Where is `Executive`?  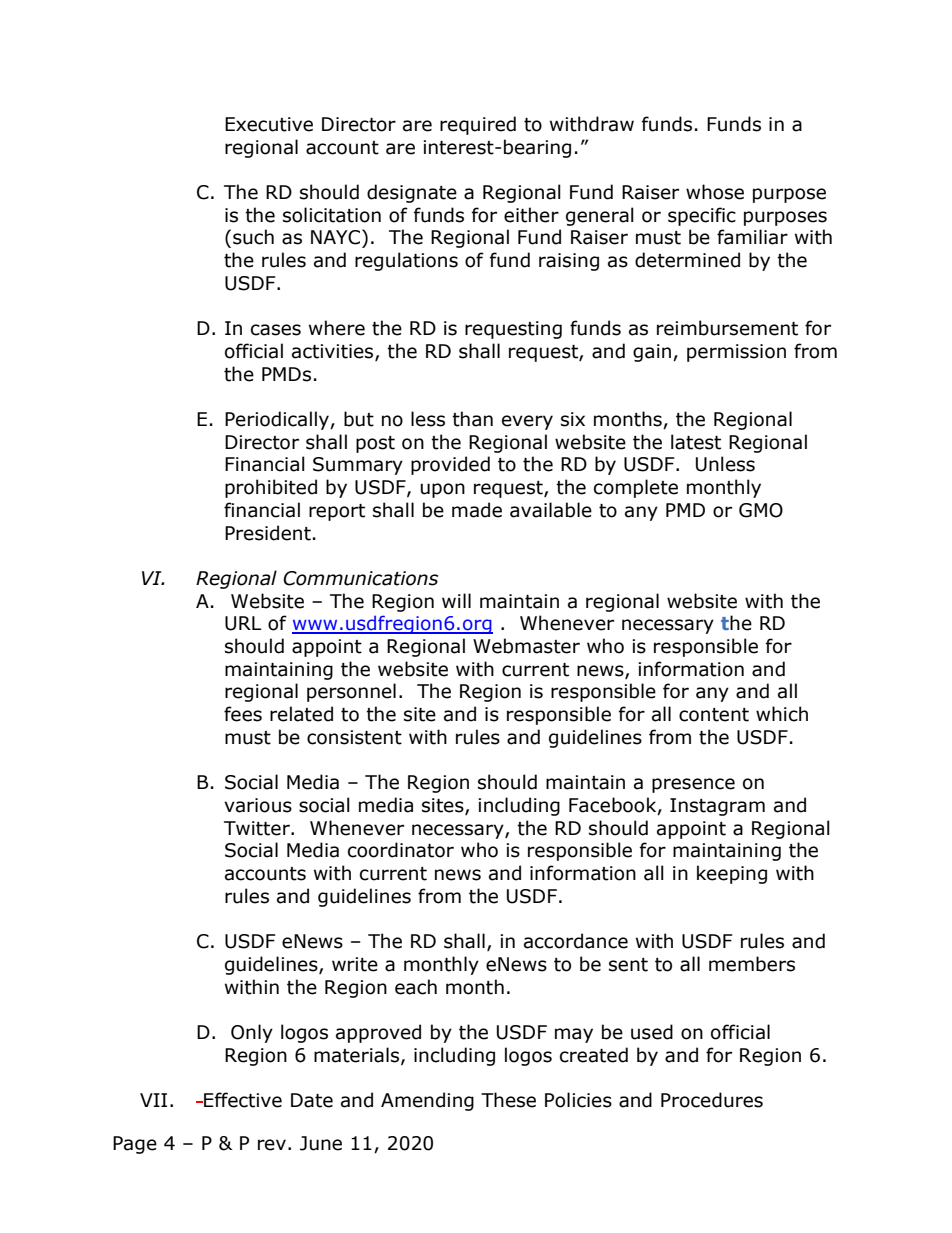 Executive is located at coordinates (269, 124).
